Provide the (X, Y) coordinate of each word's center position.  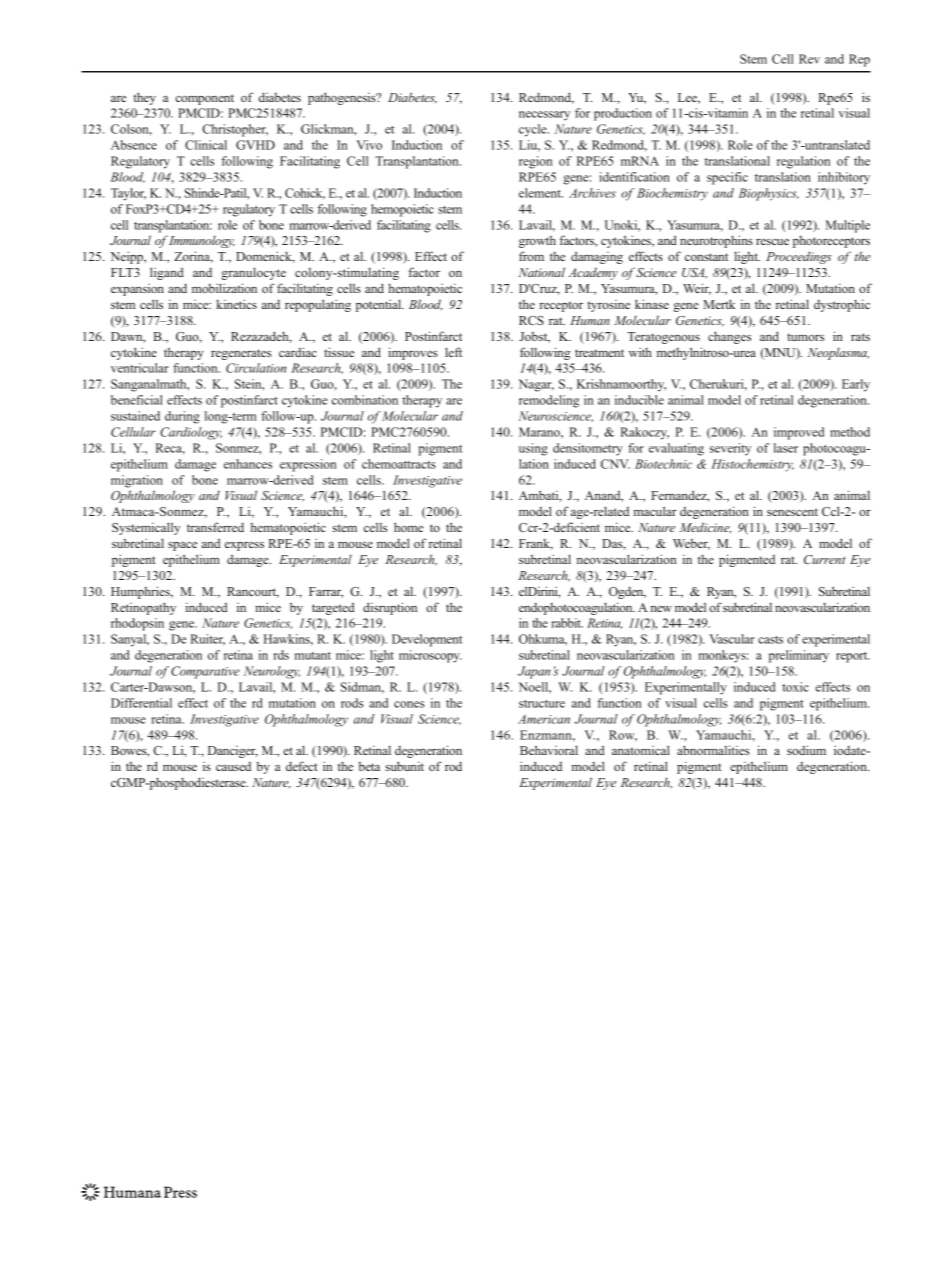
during (182, 417)
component (204, 99)
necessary (544, 116)
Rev (809, 59)
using (533, 449)
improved (799, 433)
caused (233, 766)
